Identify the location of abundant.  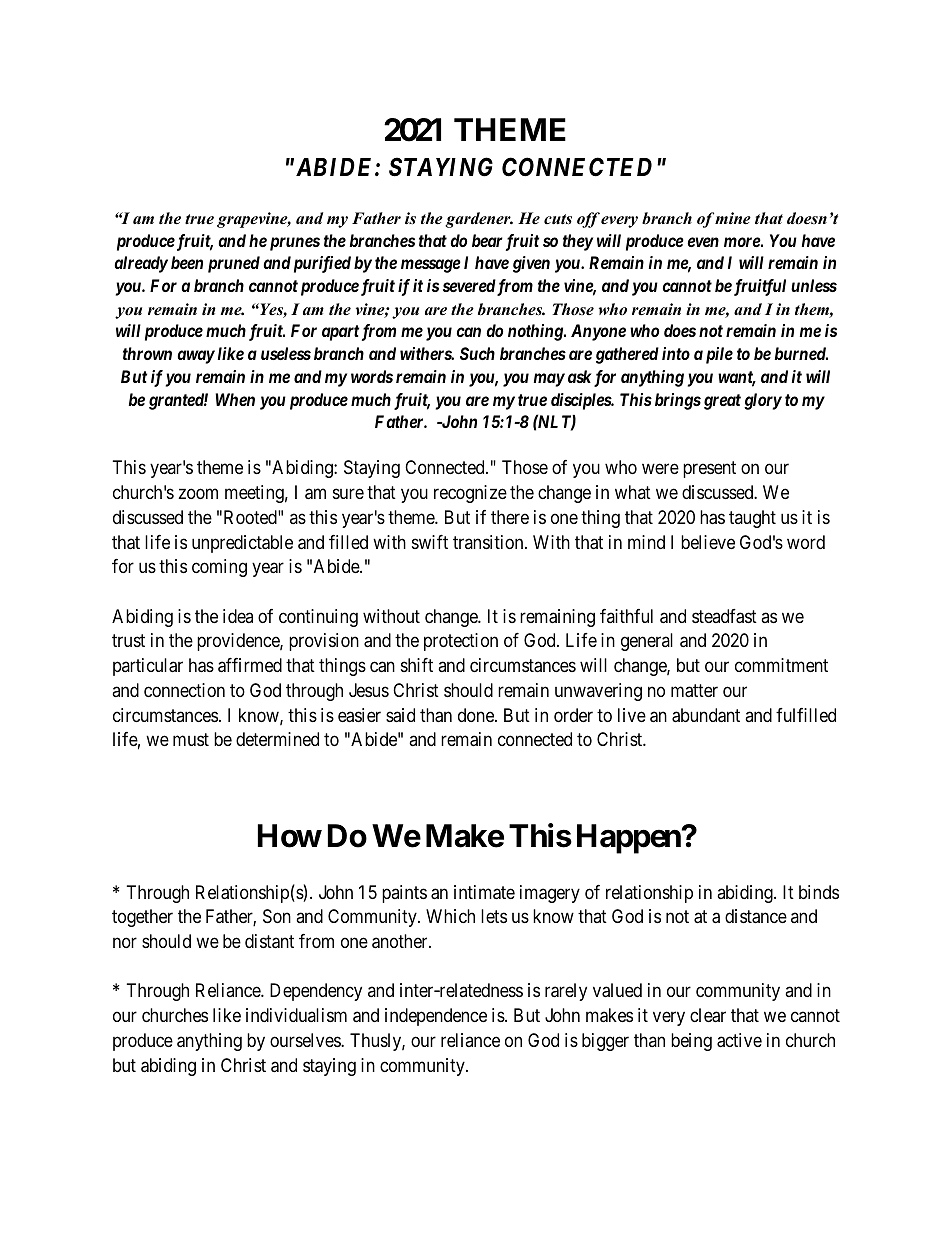
(706, 715).
